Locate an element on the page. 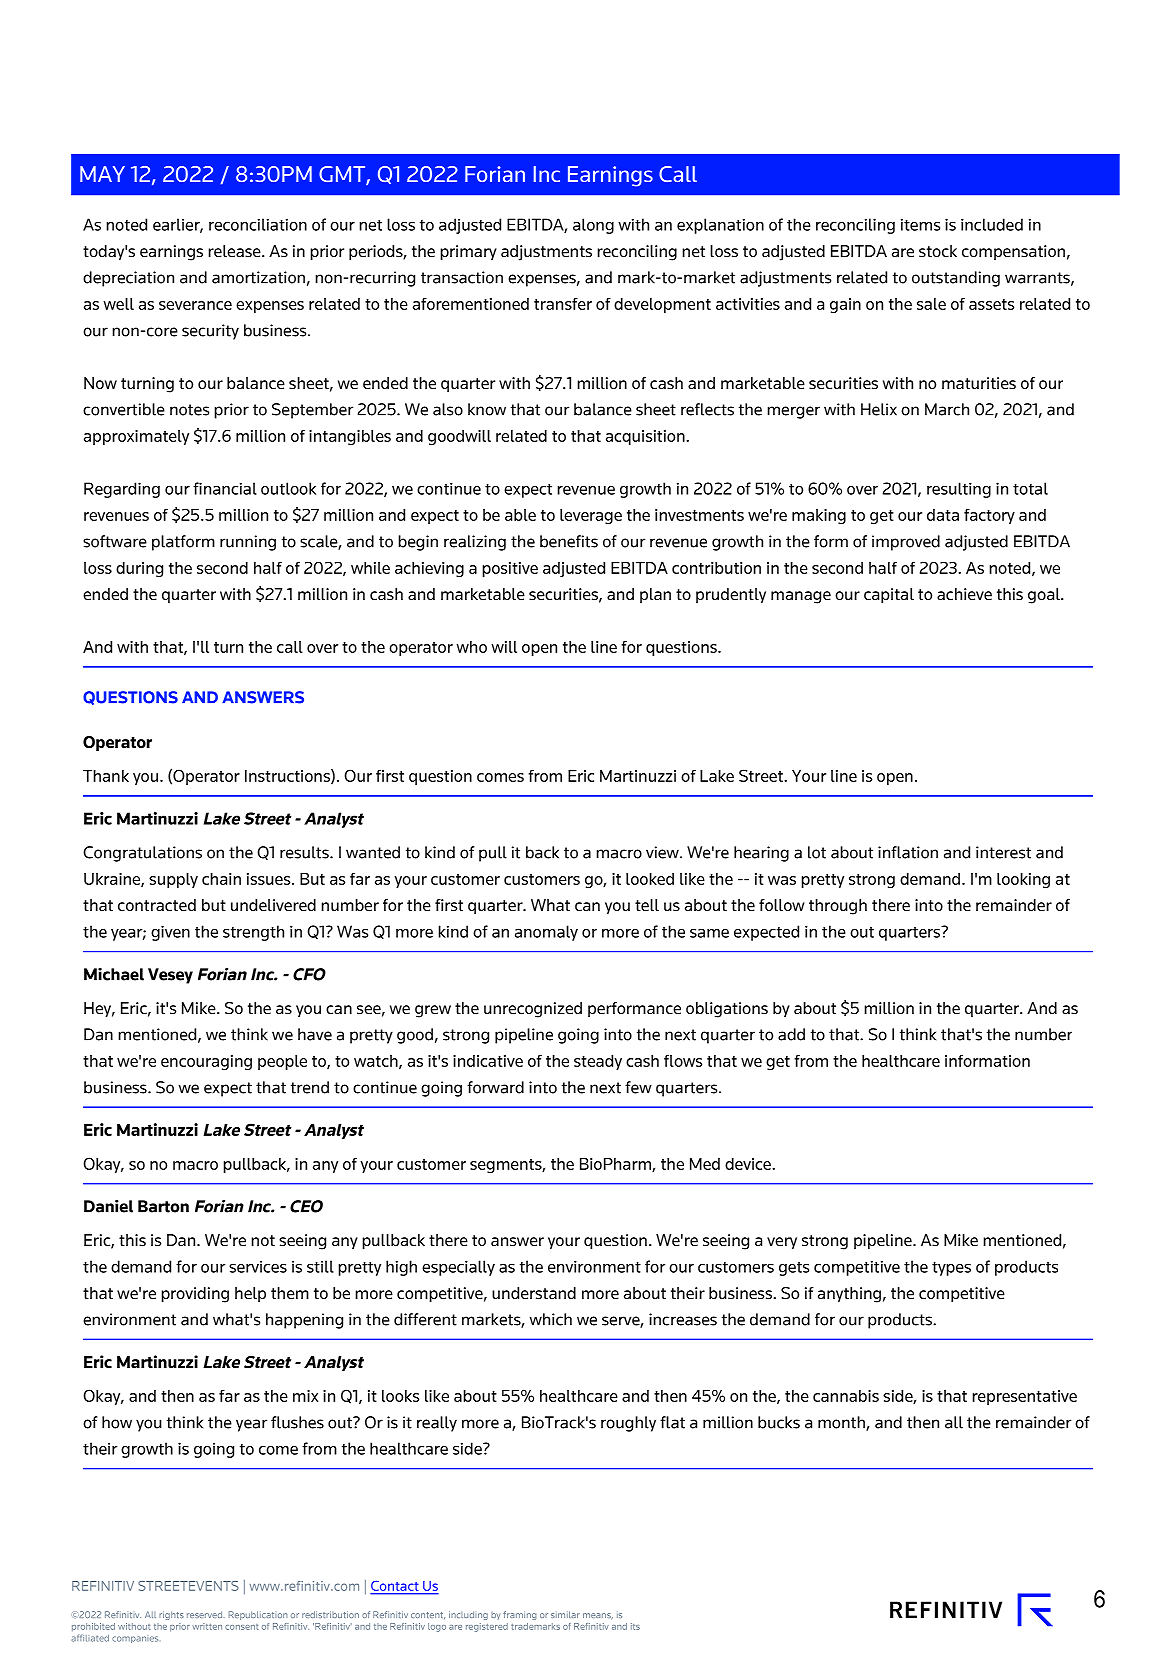  written is located at coordinates (207, 1626).
